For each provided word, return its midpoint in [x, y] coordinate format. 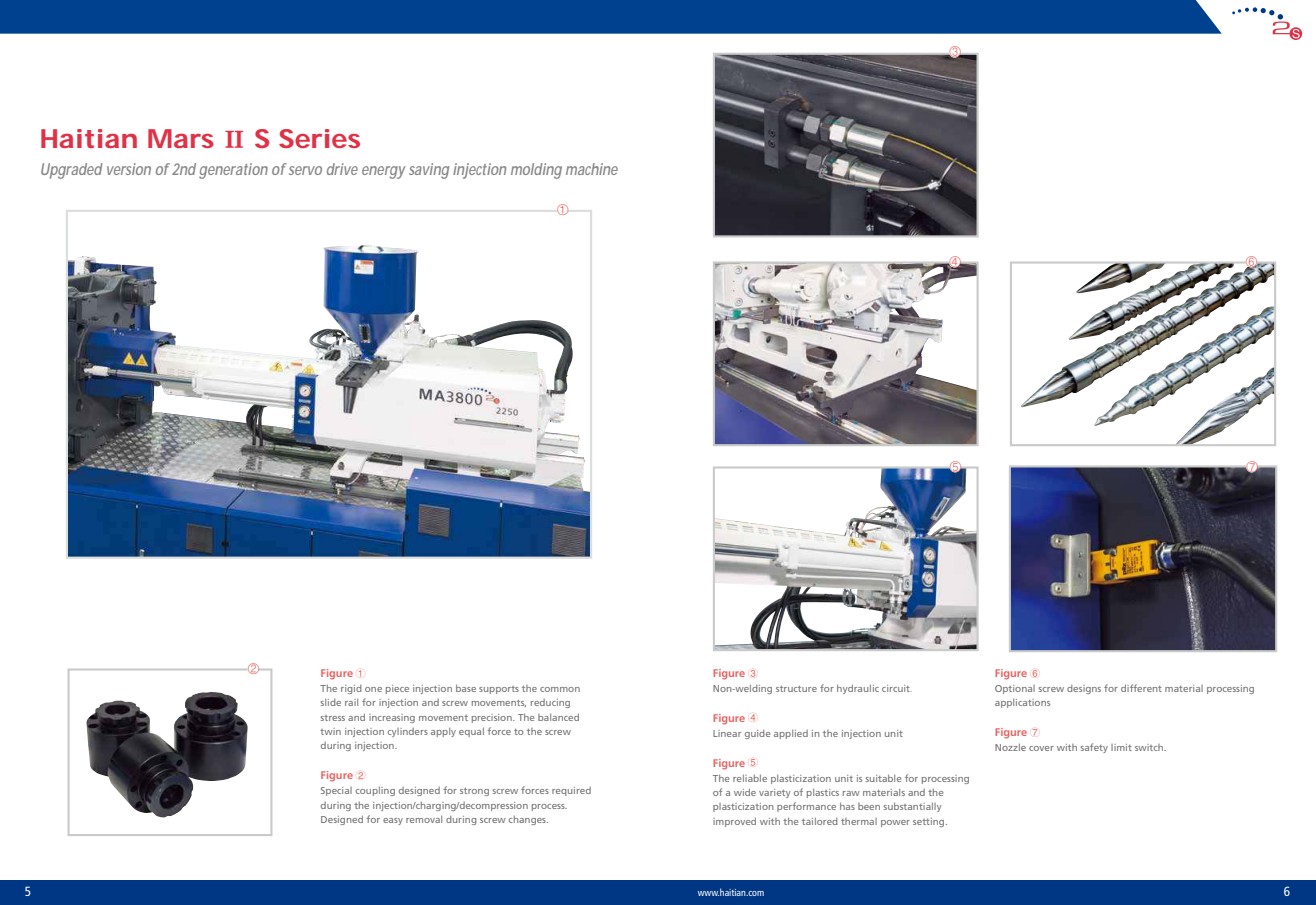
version [129, 169]
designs [1084, 689]
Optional [1015, 689]
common [560, 689]
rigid [351, 689]
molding [536, 171]
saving [429, 171]
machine [592, 169]
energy [383, 172]
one [373, 689]
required [571, 791]
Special [336, 791]
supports [499, 690]
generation [233, 171]
